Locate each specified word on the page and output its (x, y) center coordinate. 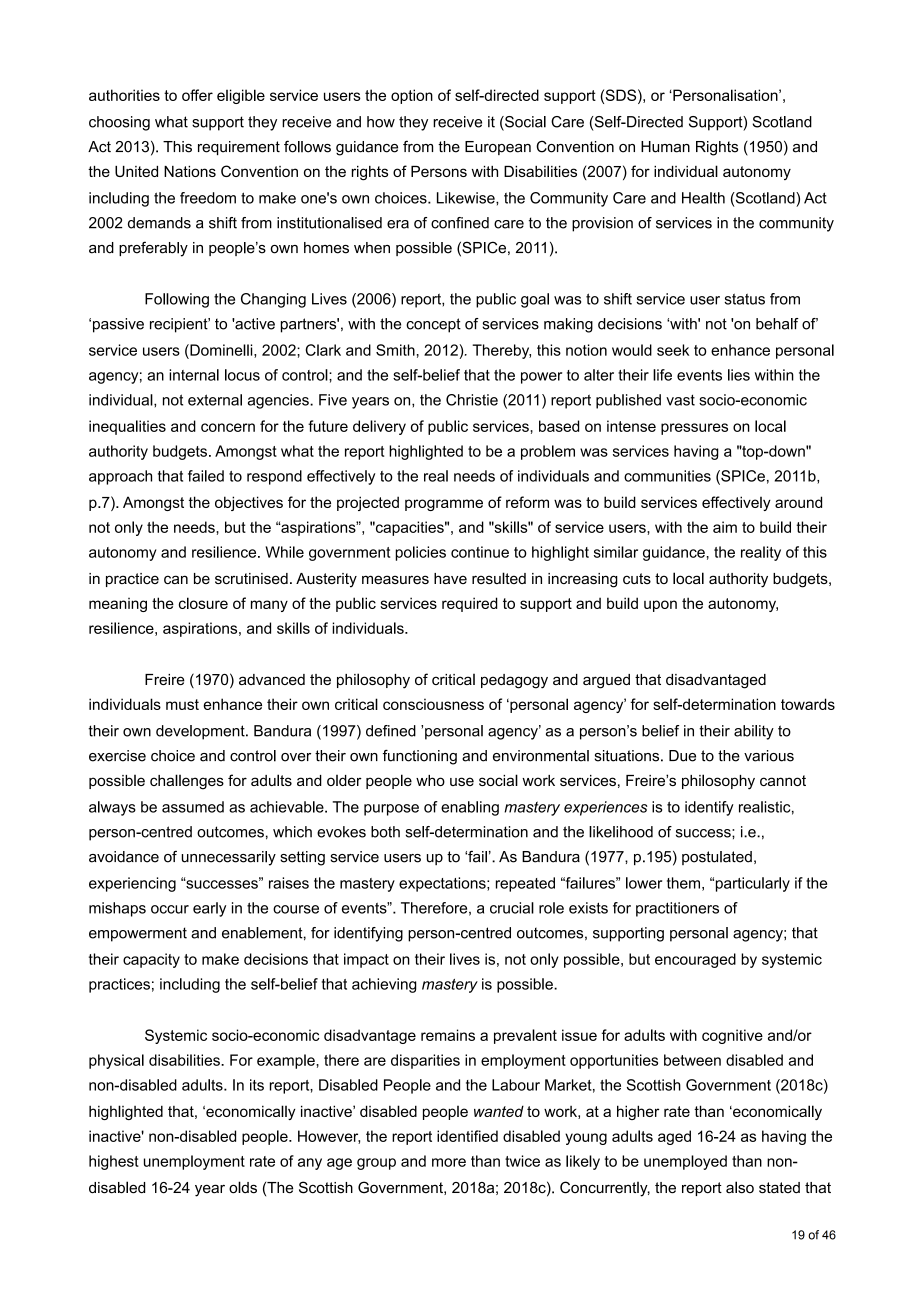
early (209, 909)
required (470, 604)
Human (665, 147)
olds (243, 1187)
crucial (512, 908)
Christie (472, 400)
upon (660, 606)
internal (194, 375)
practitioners (677, 909)
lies (739, 375)
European (498, 148)
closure (203, 603)
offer (197, 95)
